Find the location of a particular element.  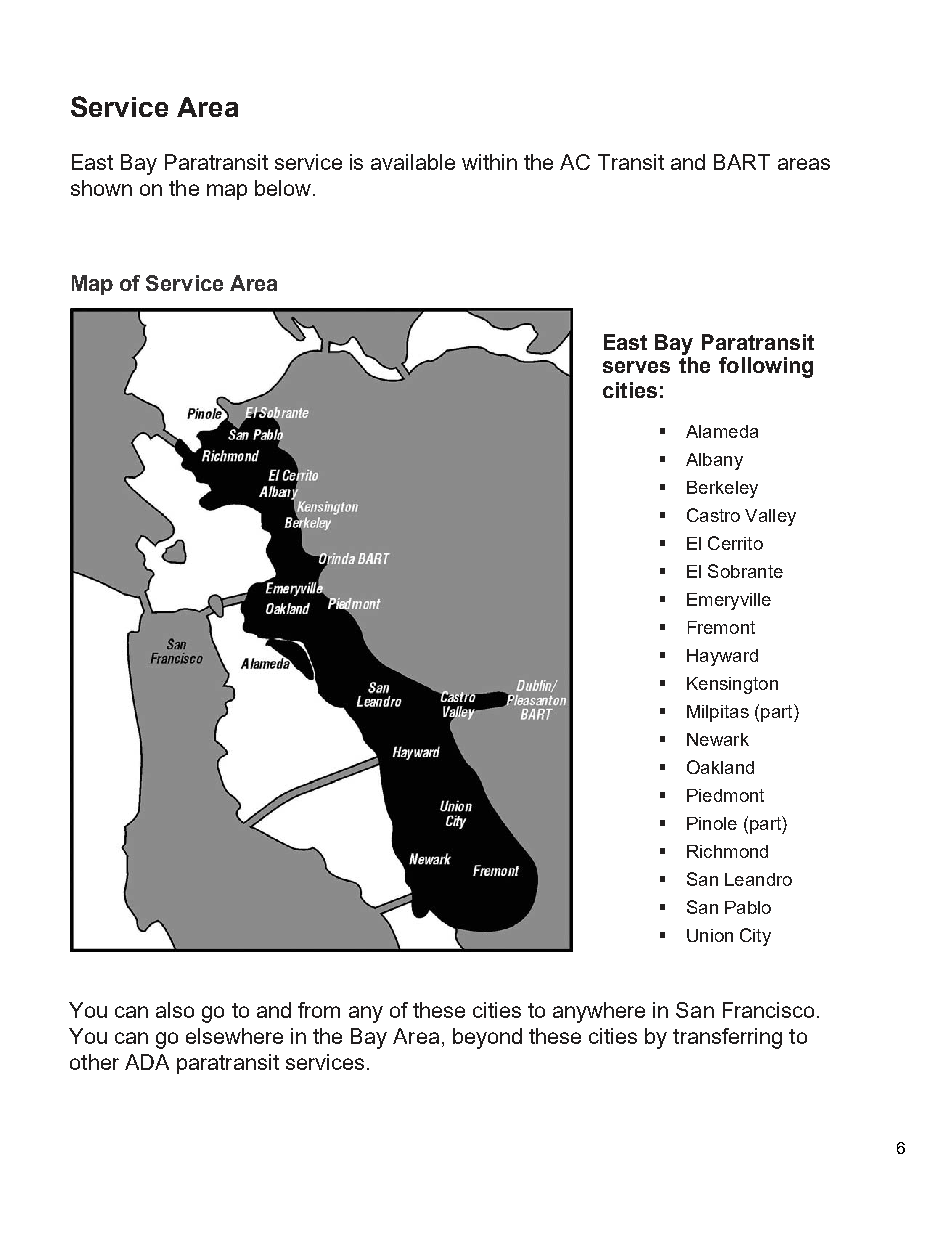

Hayward is located at coordinates (722, 657).
